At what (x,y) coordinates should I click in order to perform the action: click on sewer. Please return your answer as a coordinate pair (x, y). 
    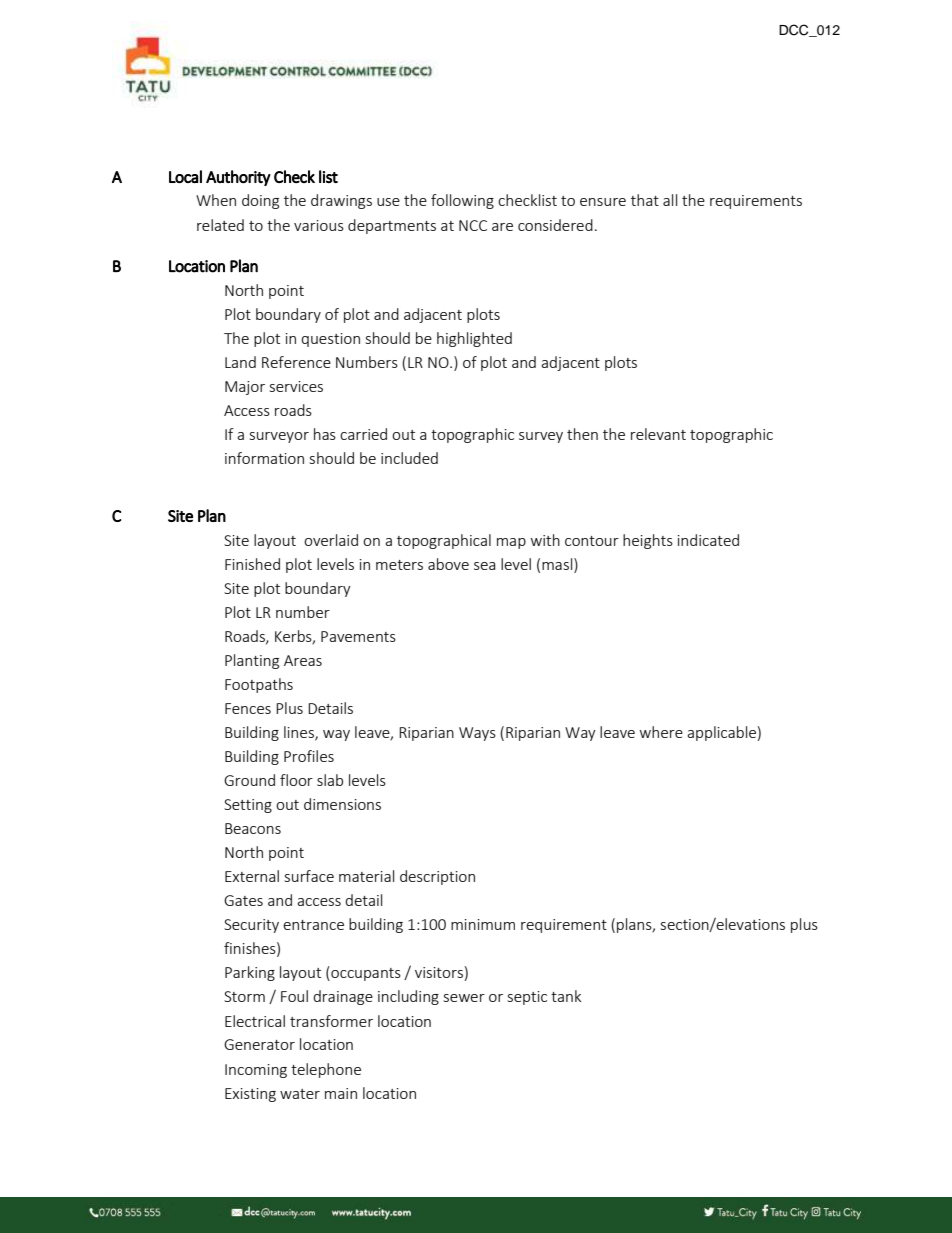
    Looking at the image, I should click on (464, 998).
